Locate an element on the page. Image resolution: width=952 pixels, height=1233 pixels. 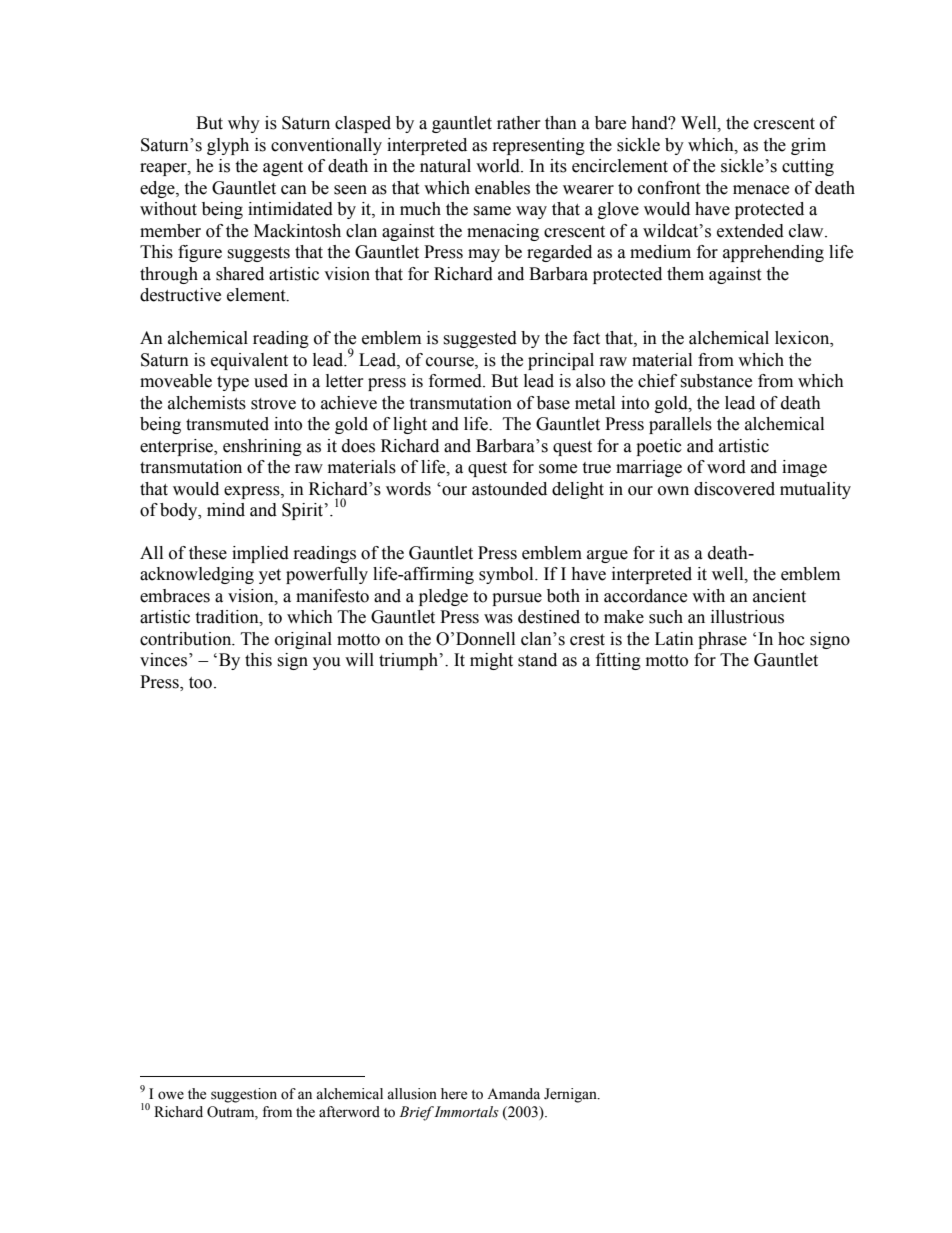
illustrious is located at coordinates (747, 617).
